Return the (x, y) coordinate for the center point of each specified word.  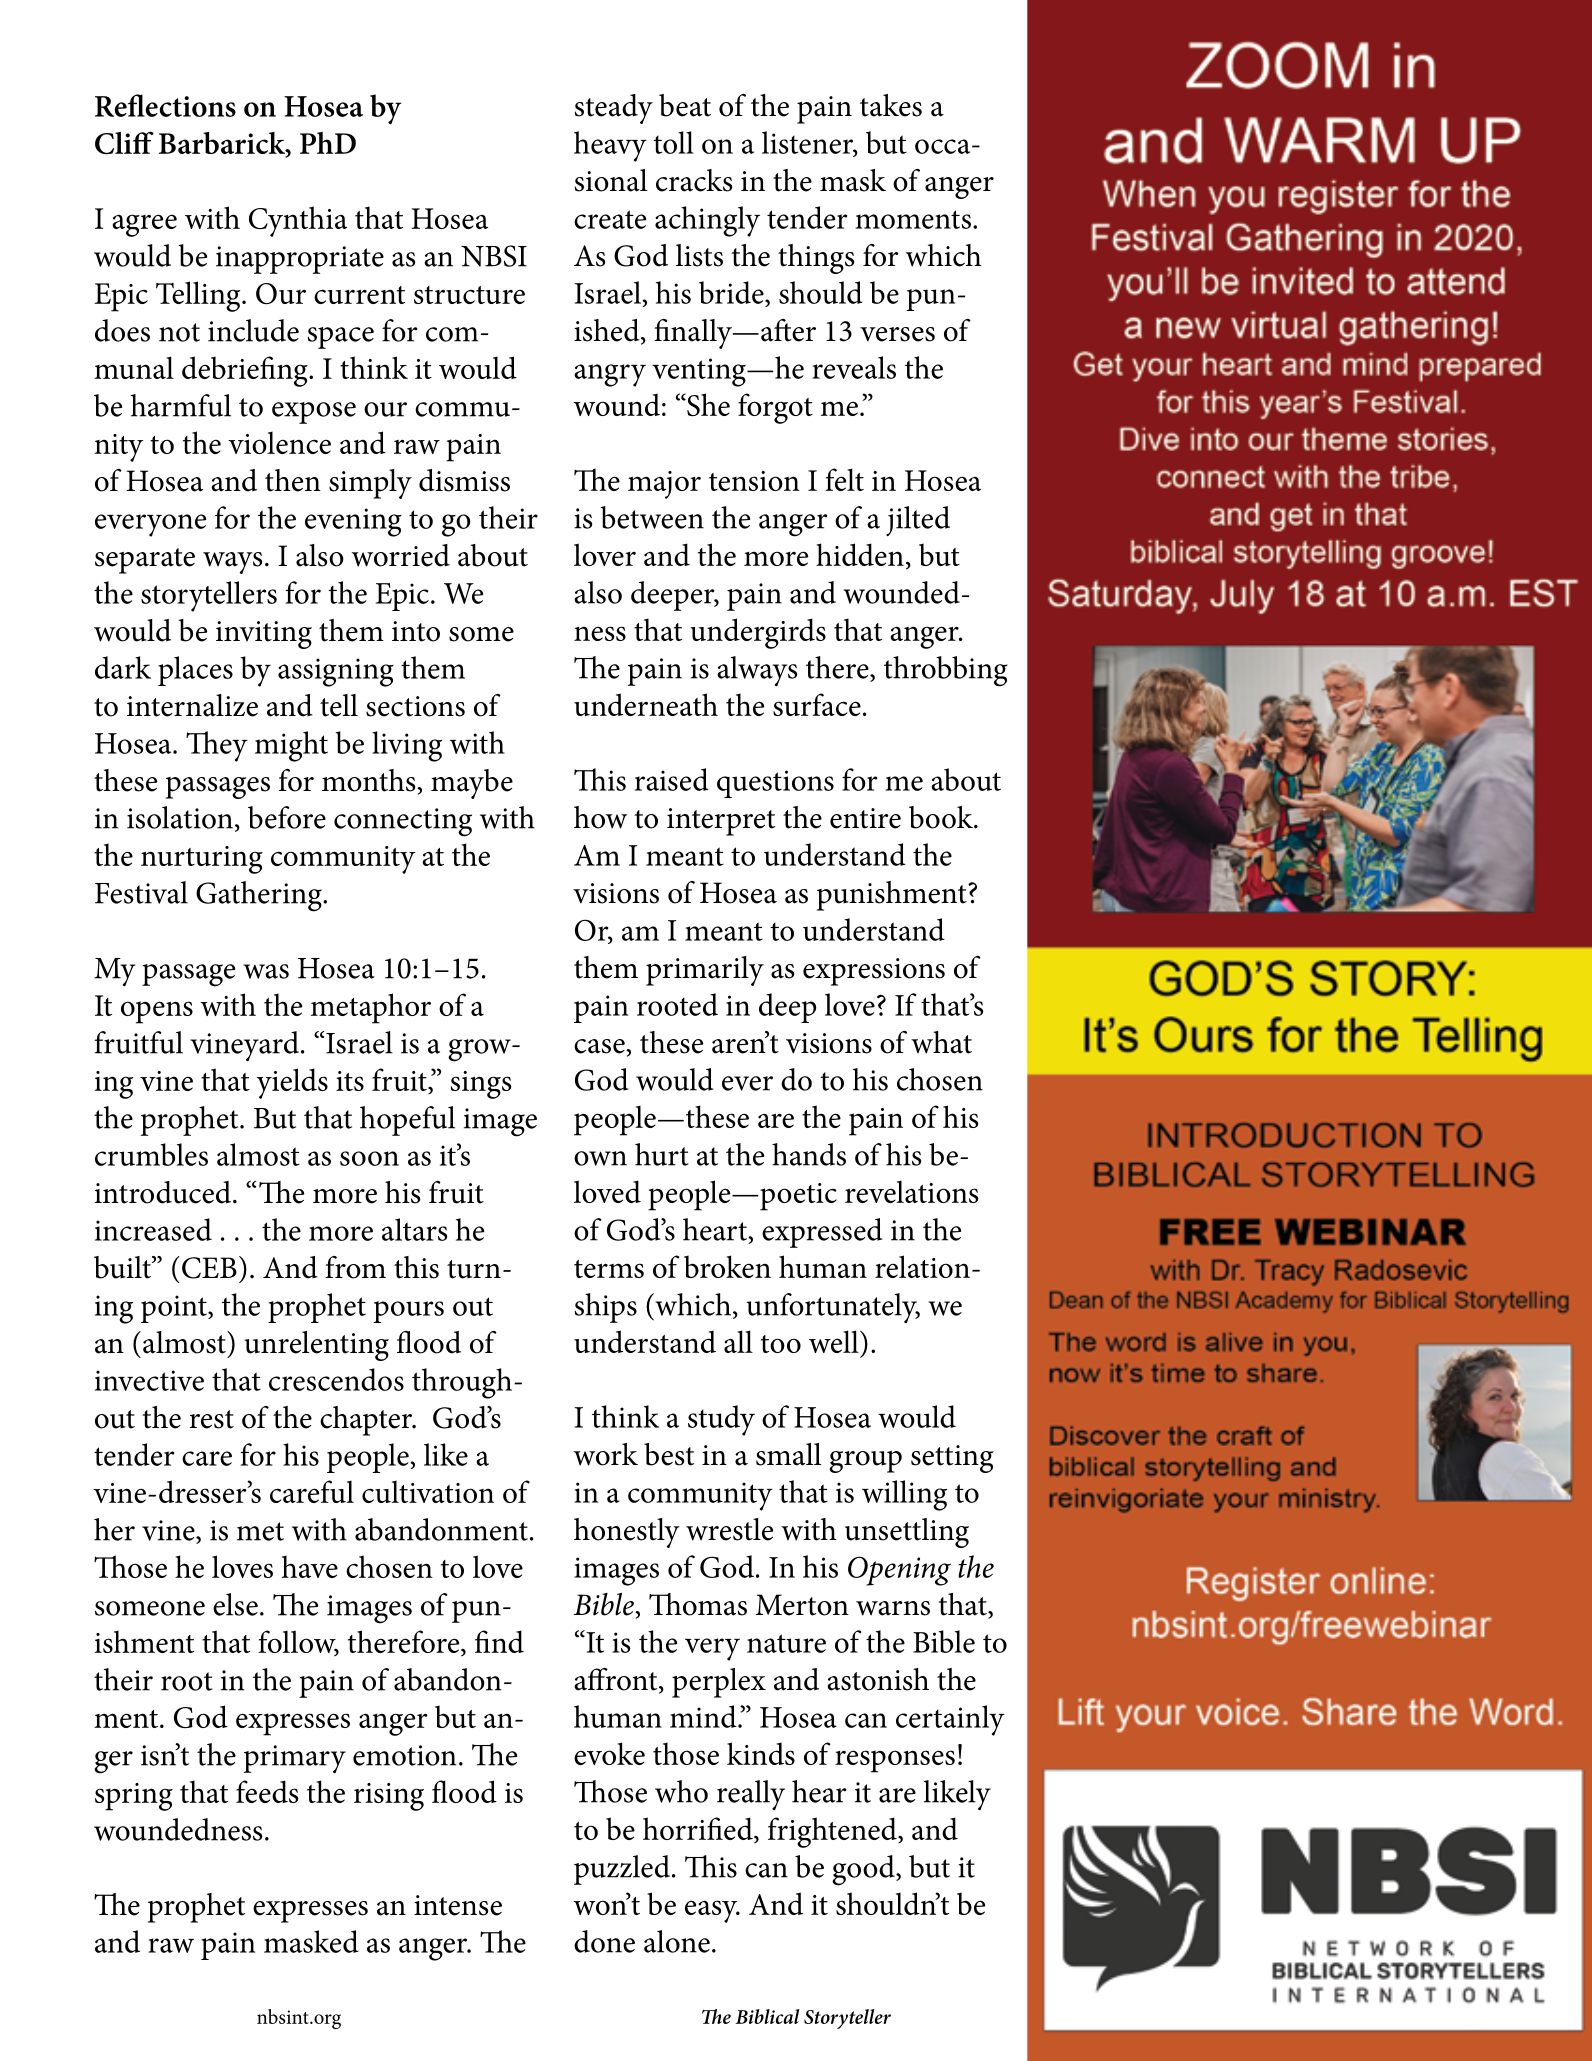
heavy (610, 146)
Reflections (165, 105)
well (835, 1341)
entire (865, 818)
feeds (267, 1791)
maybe (472, 784)
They (217, 746)
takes (891, 105)
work (606, 1454)
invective (149, 1380)
